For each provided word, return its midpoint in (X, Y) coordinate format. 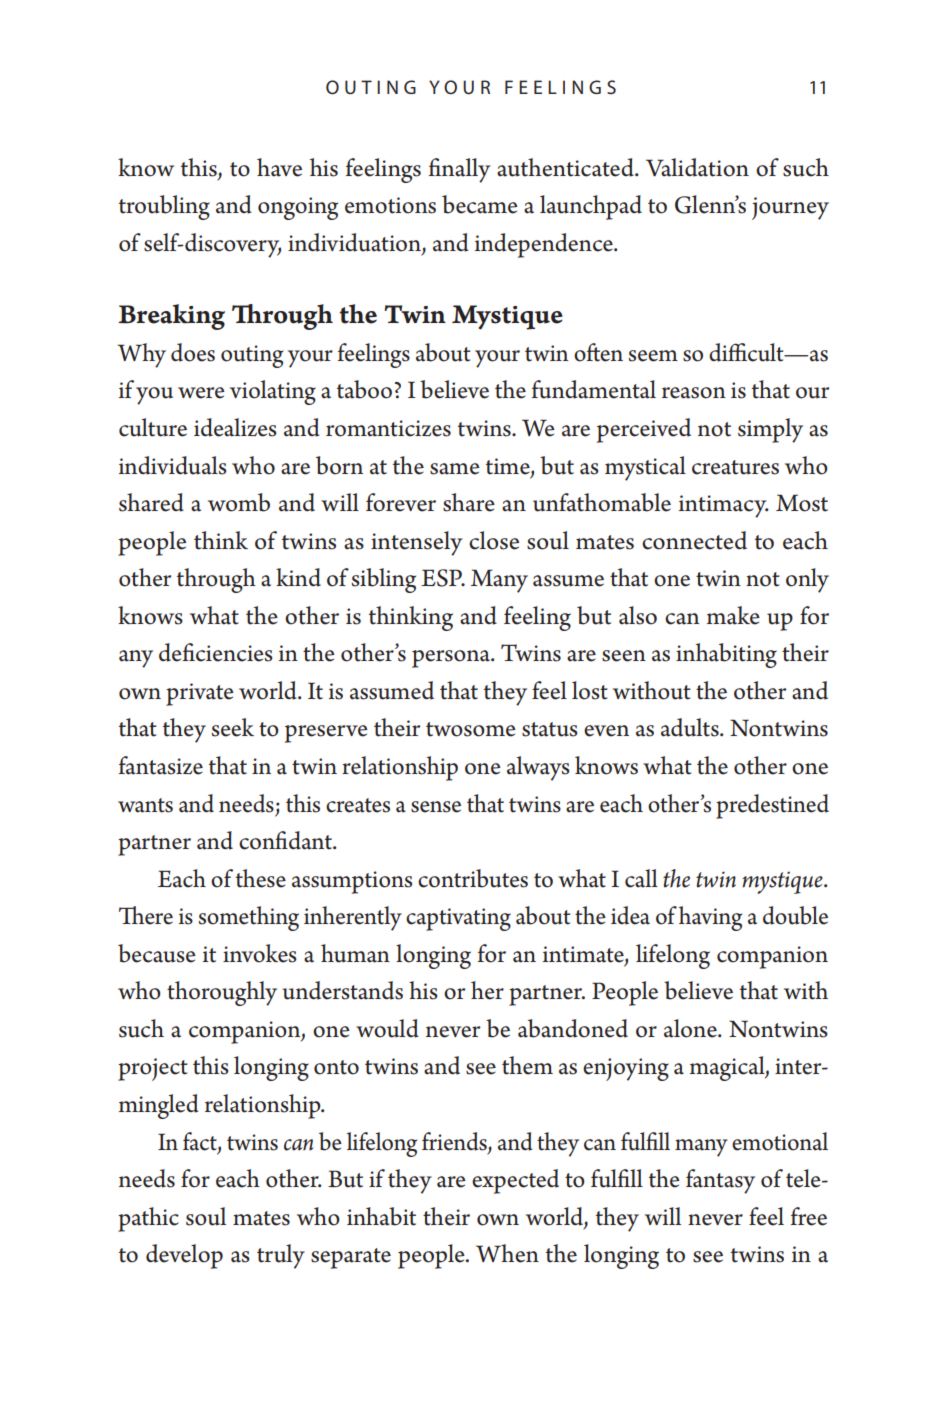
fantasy (720, 1181)
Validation (697, 167)
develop (184, 1256)
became (480, 204)
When (507, 1253)
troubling (164, 207)
